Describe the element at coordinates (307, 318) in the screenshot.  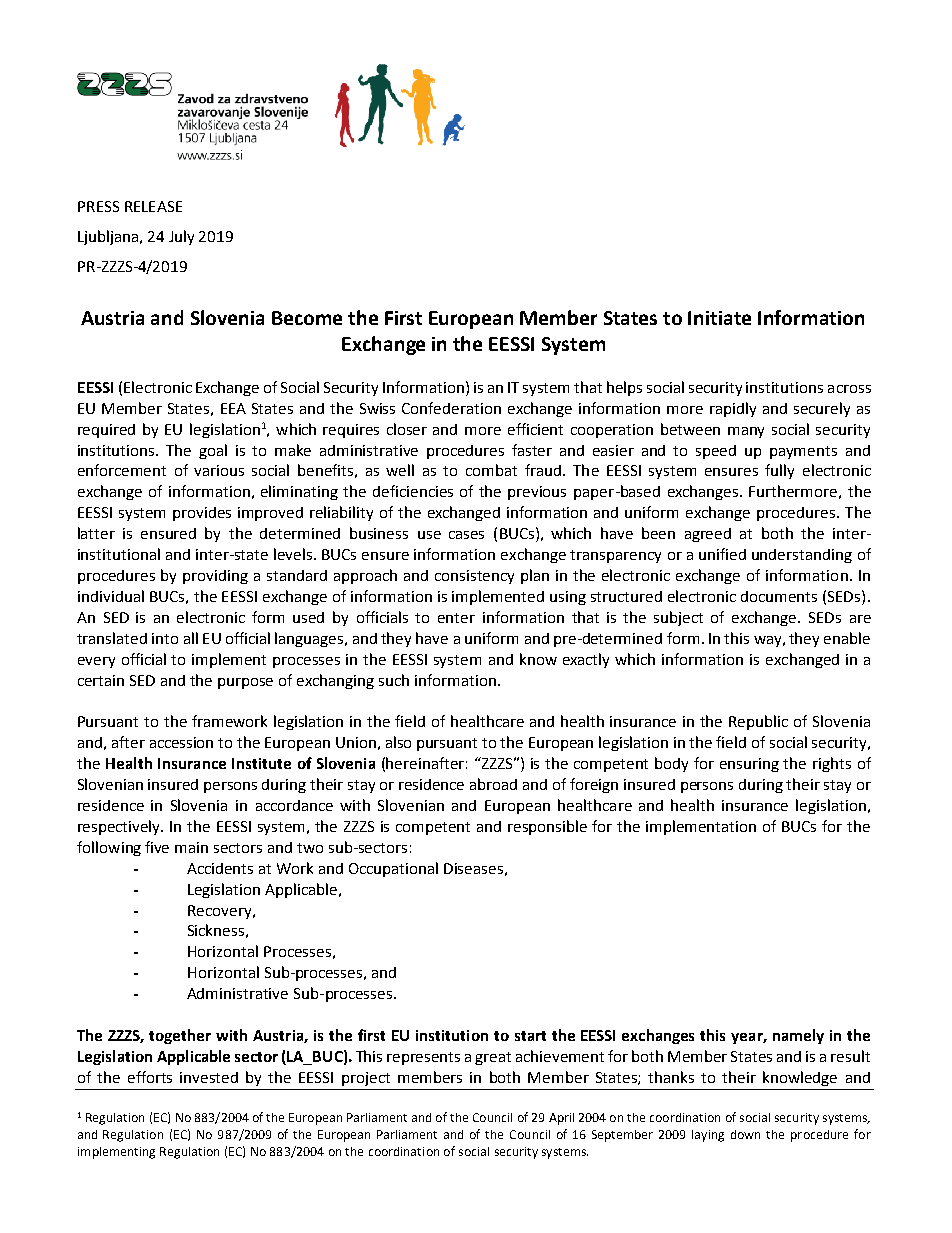
I see `Become` at that location.
